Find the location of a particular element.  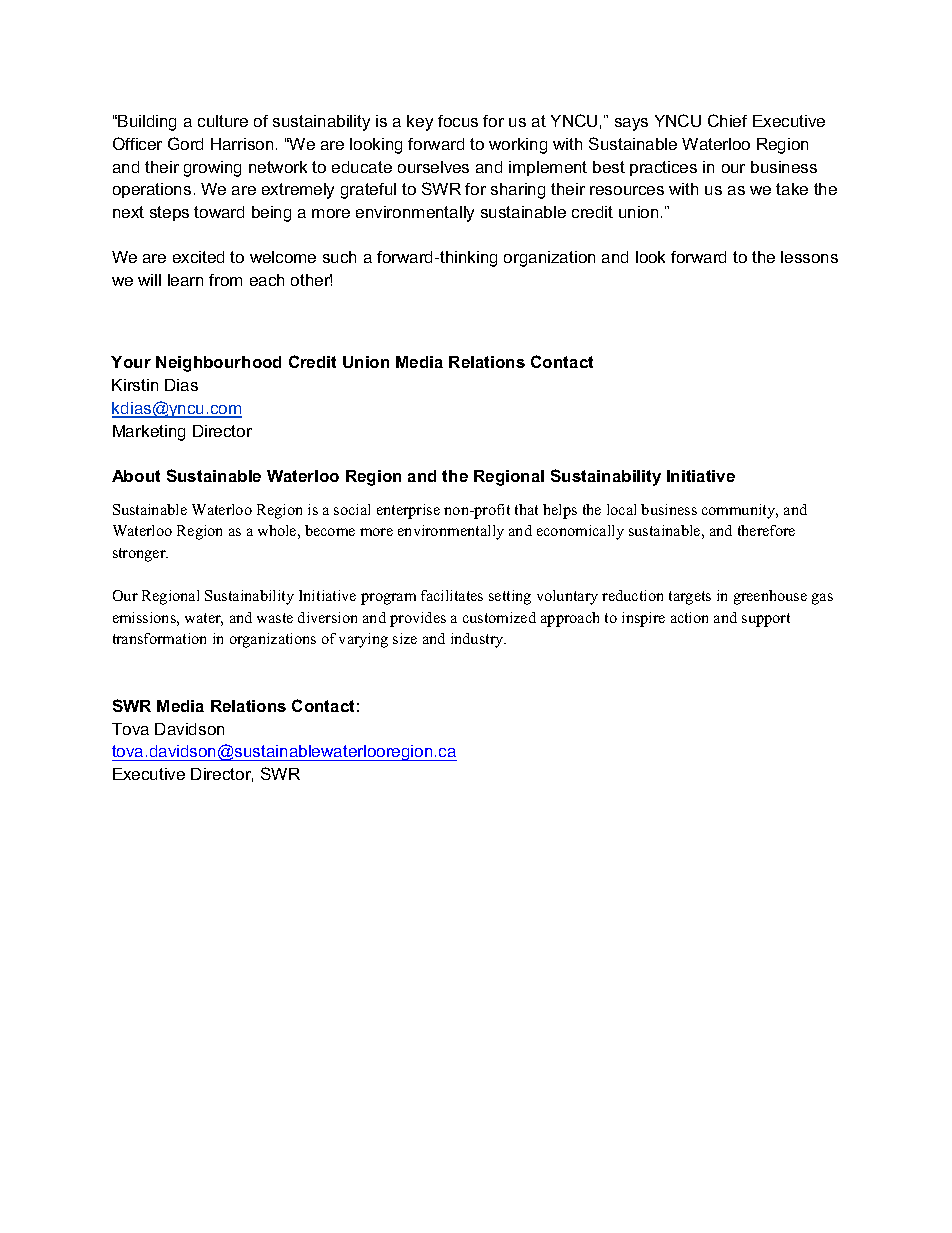

Chief is located at coordinates (727, 120).
